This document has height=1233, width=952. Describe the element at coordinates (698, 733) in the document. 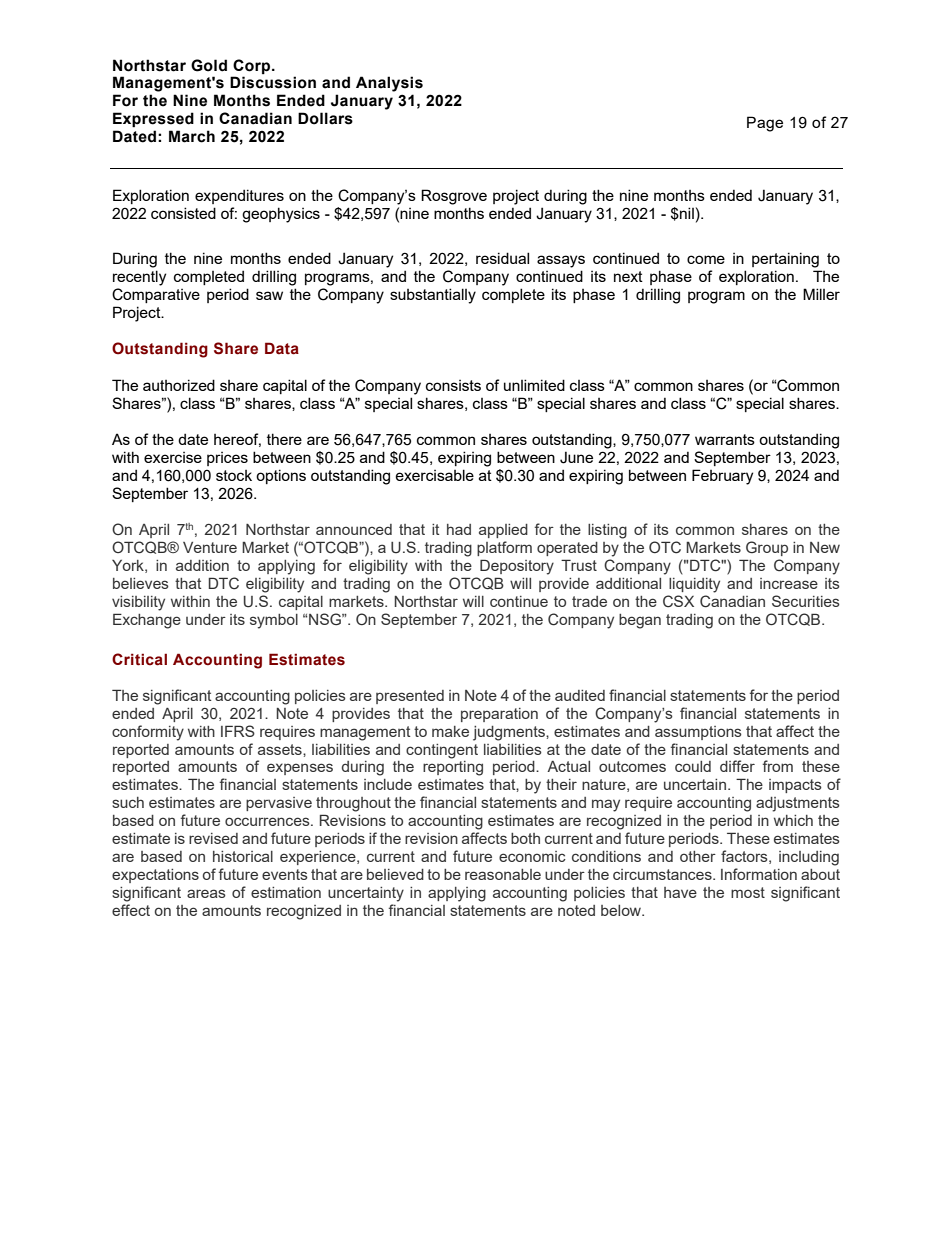

I see `assumptions` at that location.
